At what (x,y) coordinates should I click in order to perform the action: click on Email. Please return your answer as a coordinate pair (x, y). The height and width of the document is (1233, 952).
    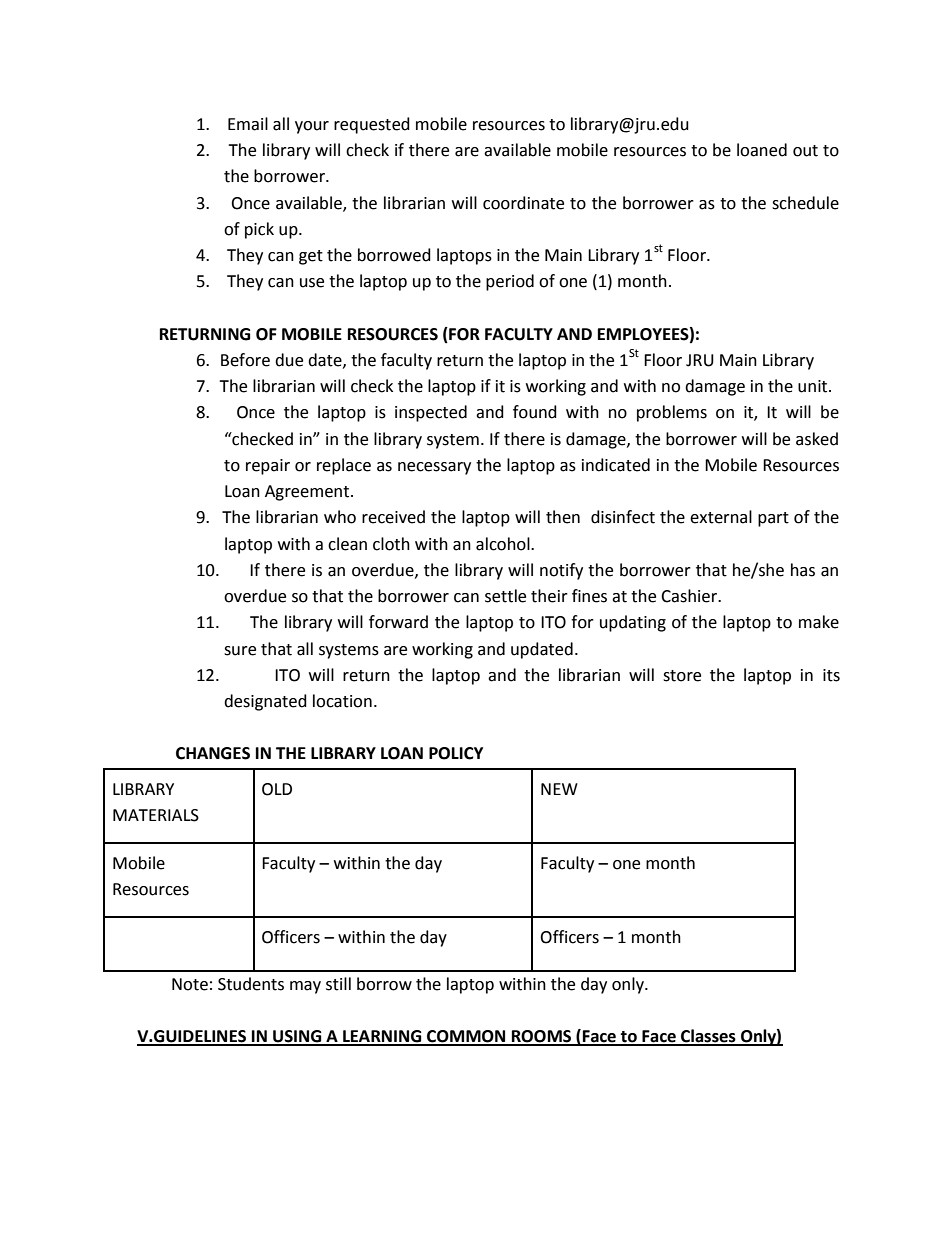
    Looking at the image, I should click on (248, 124).
